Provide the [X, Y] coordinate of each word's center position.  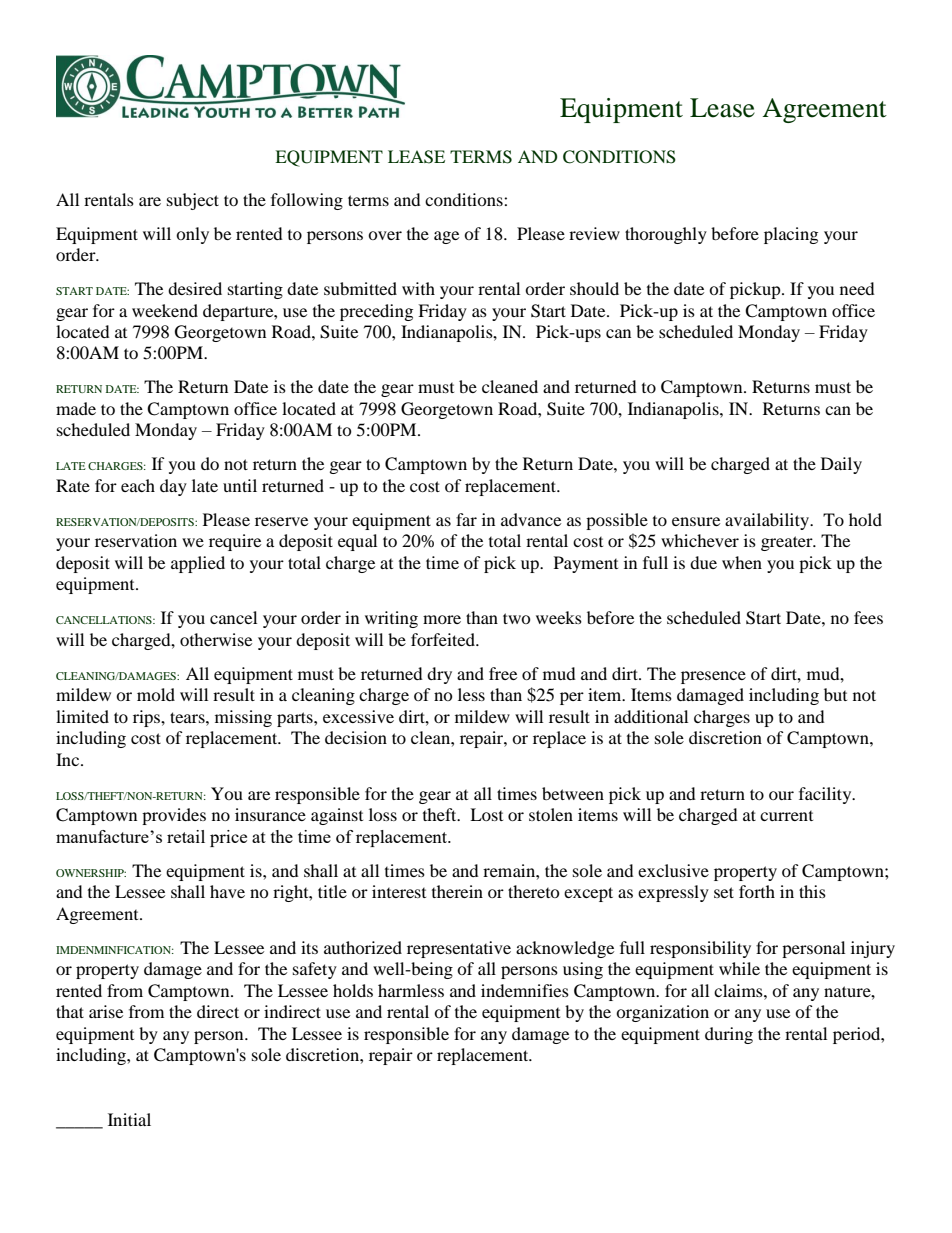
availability [768, 521]
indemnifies [525, 990]
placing [791, 235]
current [786, 816]
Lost [486, 814]
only [192, 235]
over [385, 235]
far [466, 519]
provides [174, 816]
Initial [129, 1119]
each [138, 485]
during [729, 1035]
